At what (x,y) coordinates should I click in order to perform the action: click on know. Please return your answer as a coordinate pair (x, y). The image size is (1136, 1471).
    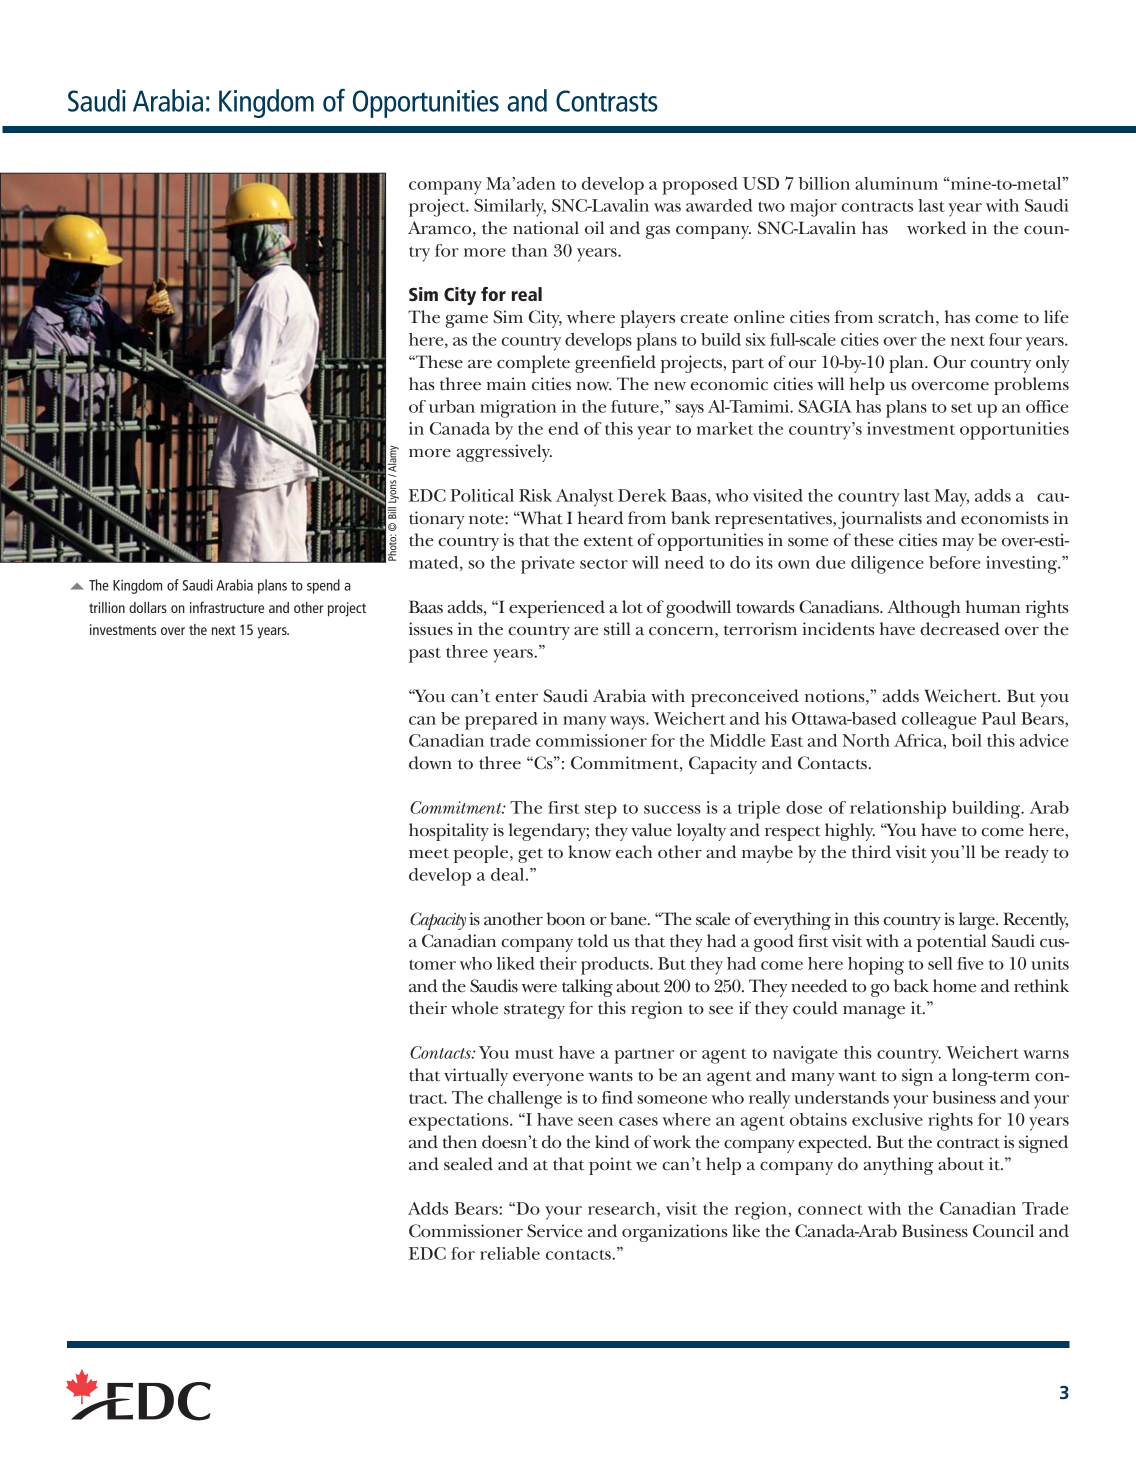
    Looking at the image, I should click on (589, 852).
